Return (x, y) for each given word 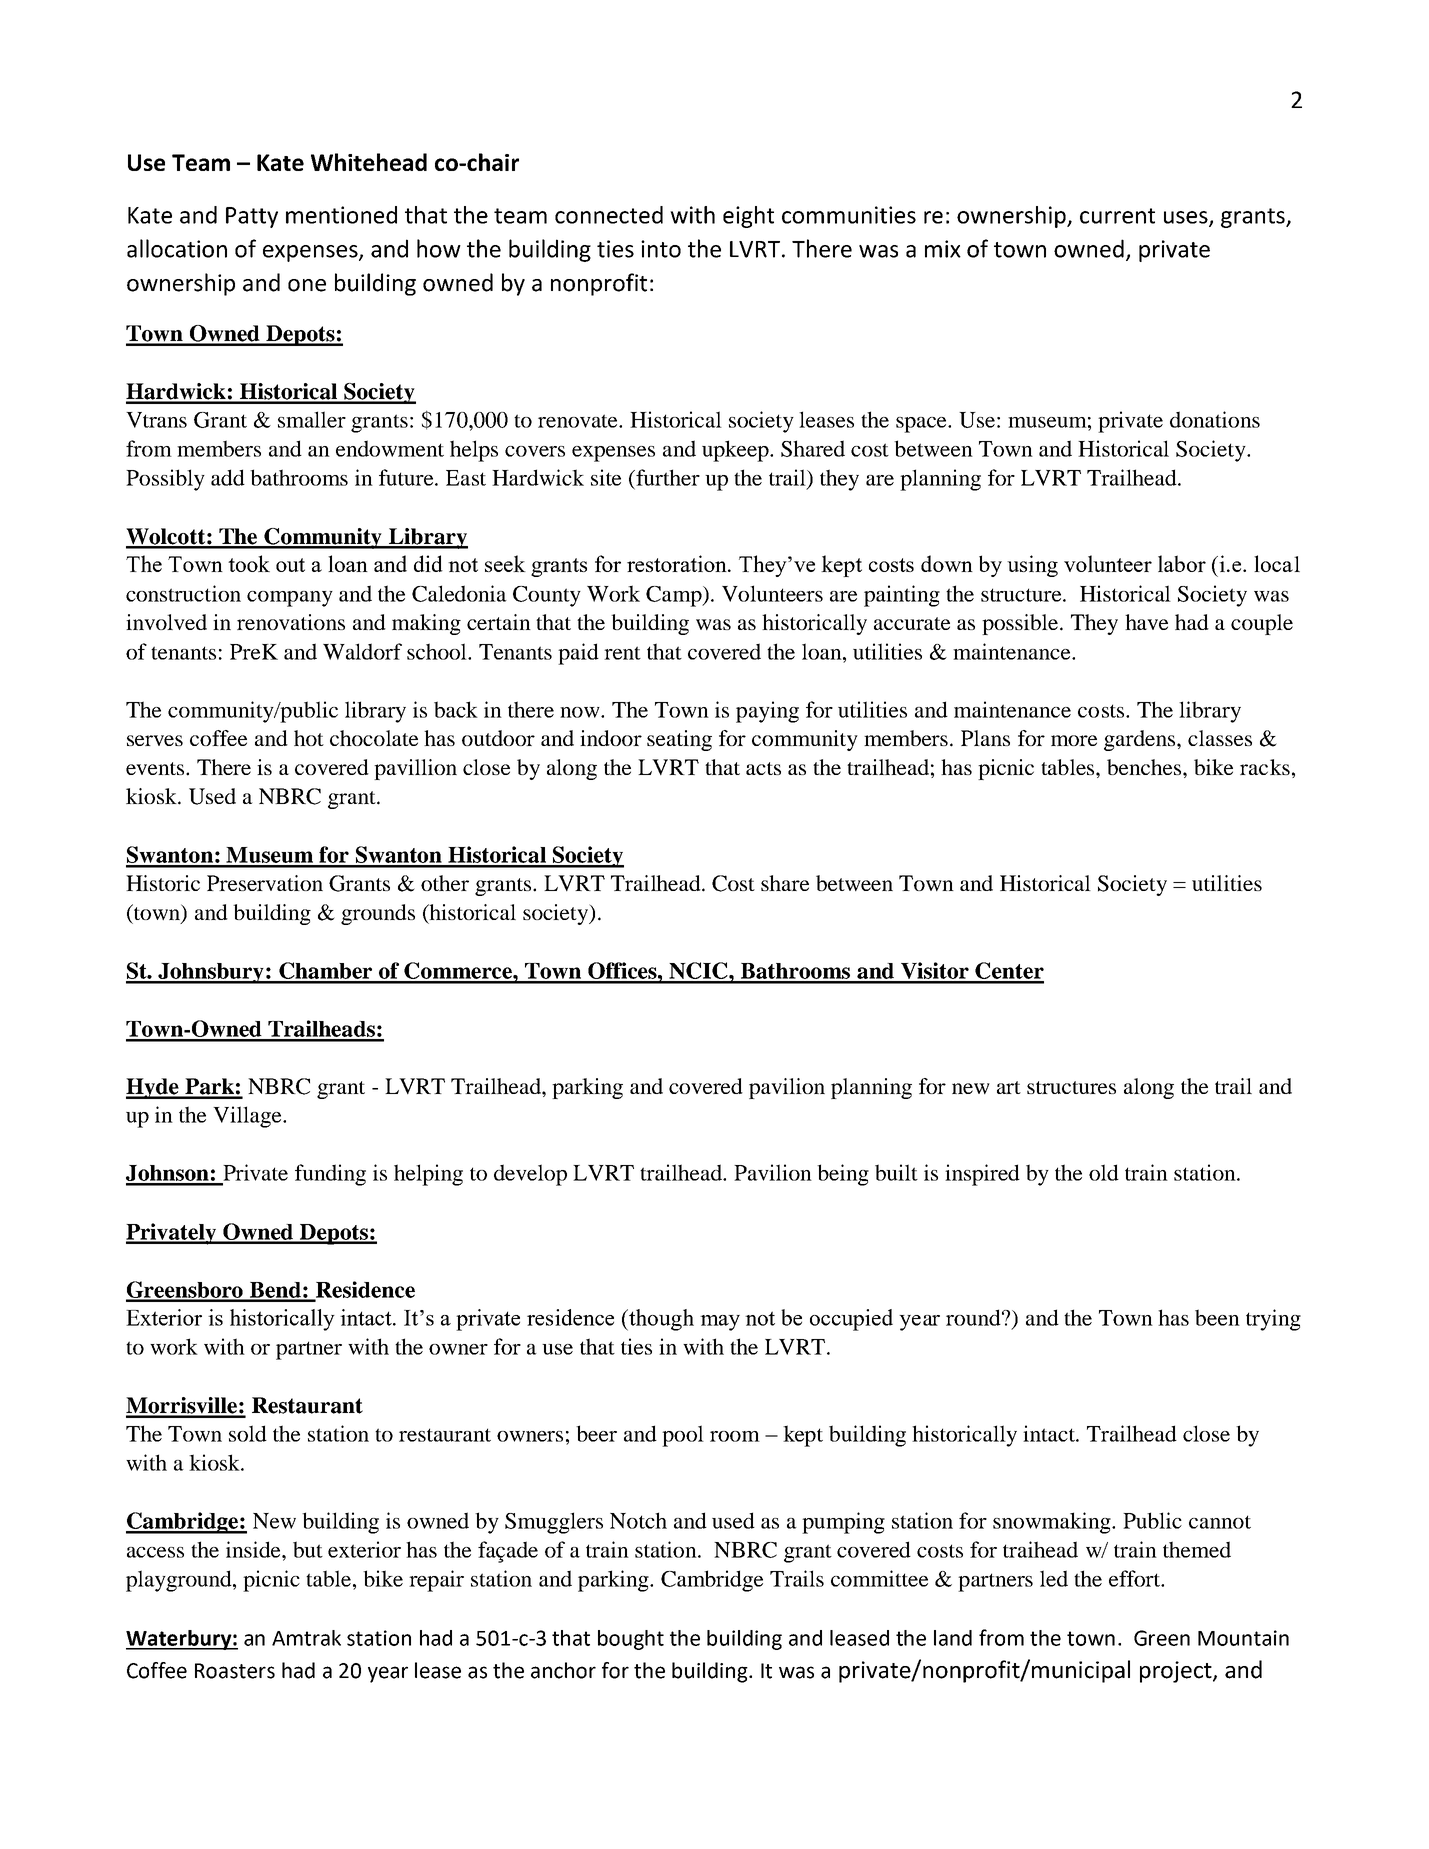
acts (763, 768)
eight (748, 217)
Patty (252, 217)
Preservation (265, 883)
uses (1187, 218)
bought (631, 1640)
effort (1136, 1578)
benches (1145, 767)
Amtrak (306, 1638)
